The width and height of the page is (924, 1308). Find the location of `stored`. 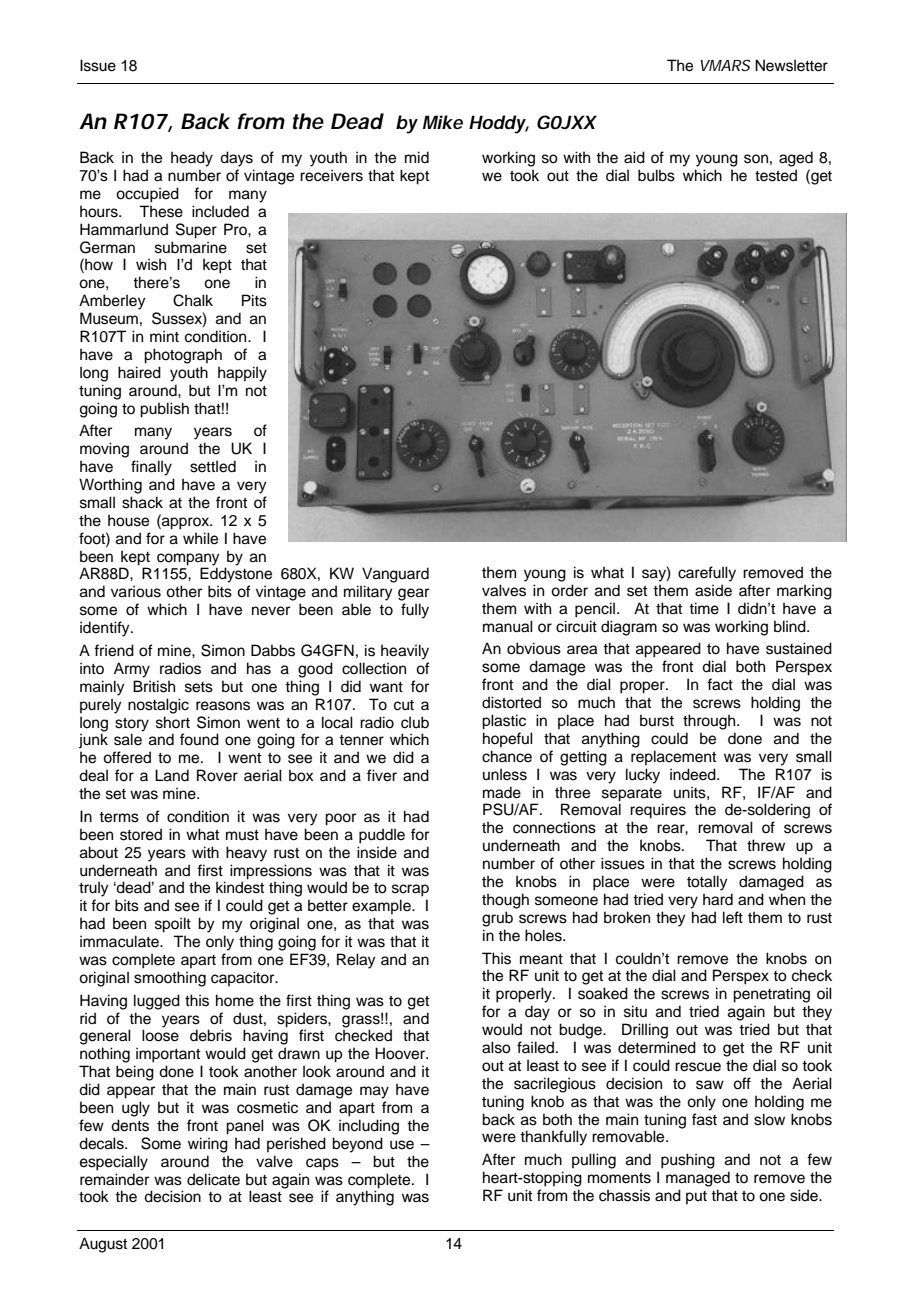

stored is located at coordinates (141, 834).
